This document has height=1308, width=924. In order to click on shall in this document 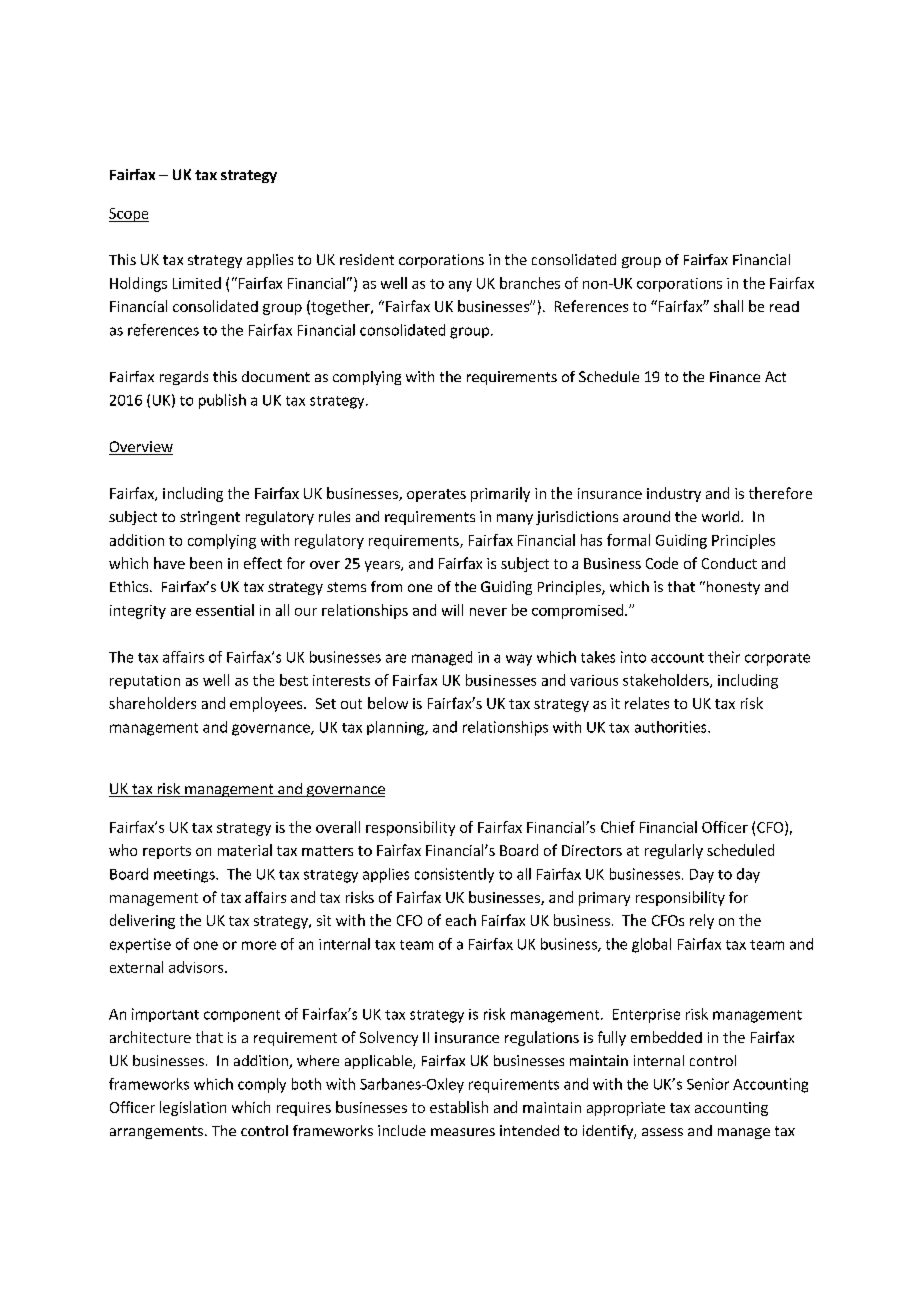, I will do `click(728, 306)`.
